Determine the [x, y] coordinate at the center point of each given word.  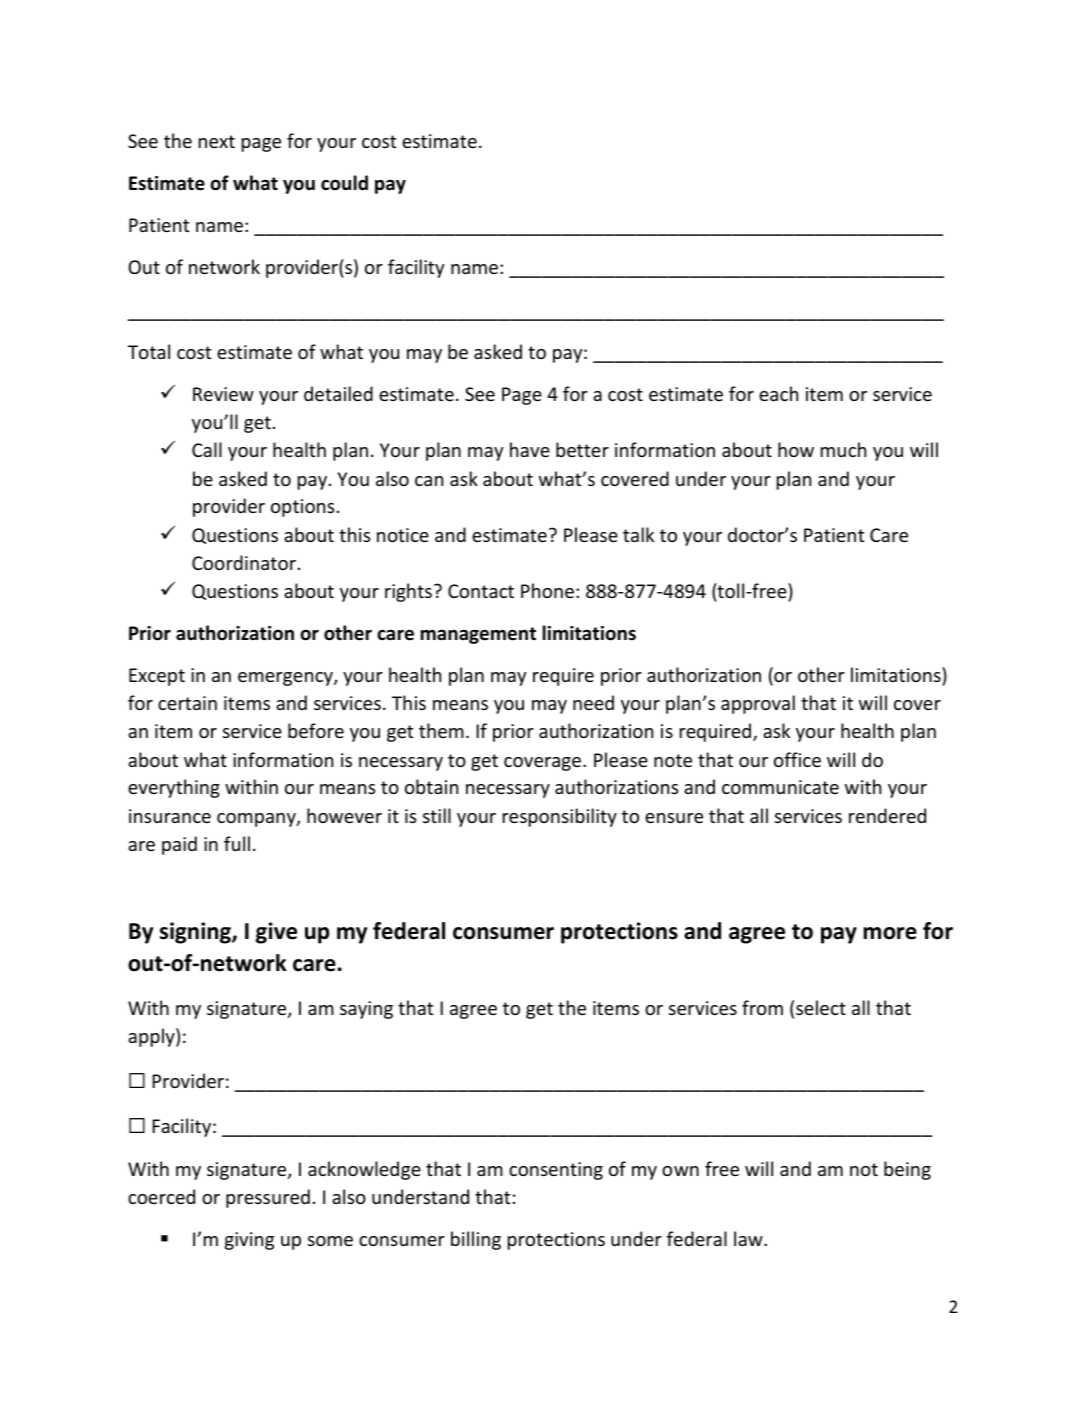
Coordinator [244, 562]
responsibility [560, 817]
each [778, 393]
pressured [268, 1198]
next [217, 141]
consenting [556, 1171]
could [344, 183]
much [843, 449]
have [530, 449]
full [237, 843]
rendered [887, 815]
